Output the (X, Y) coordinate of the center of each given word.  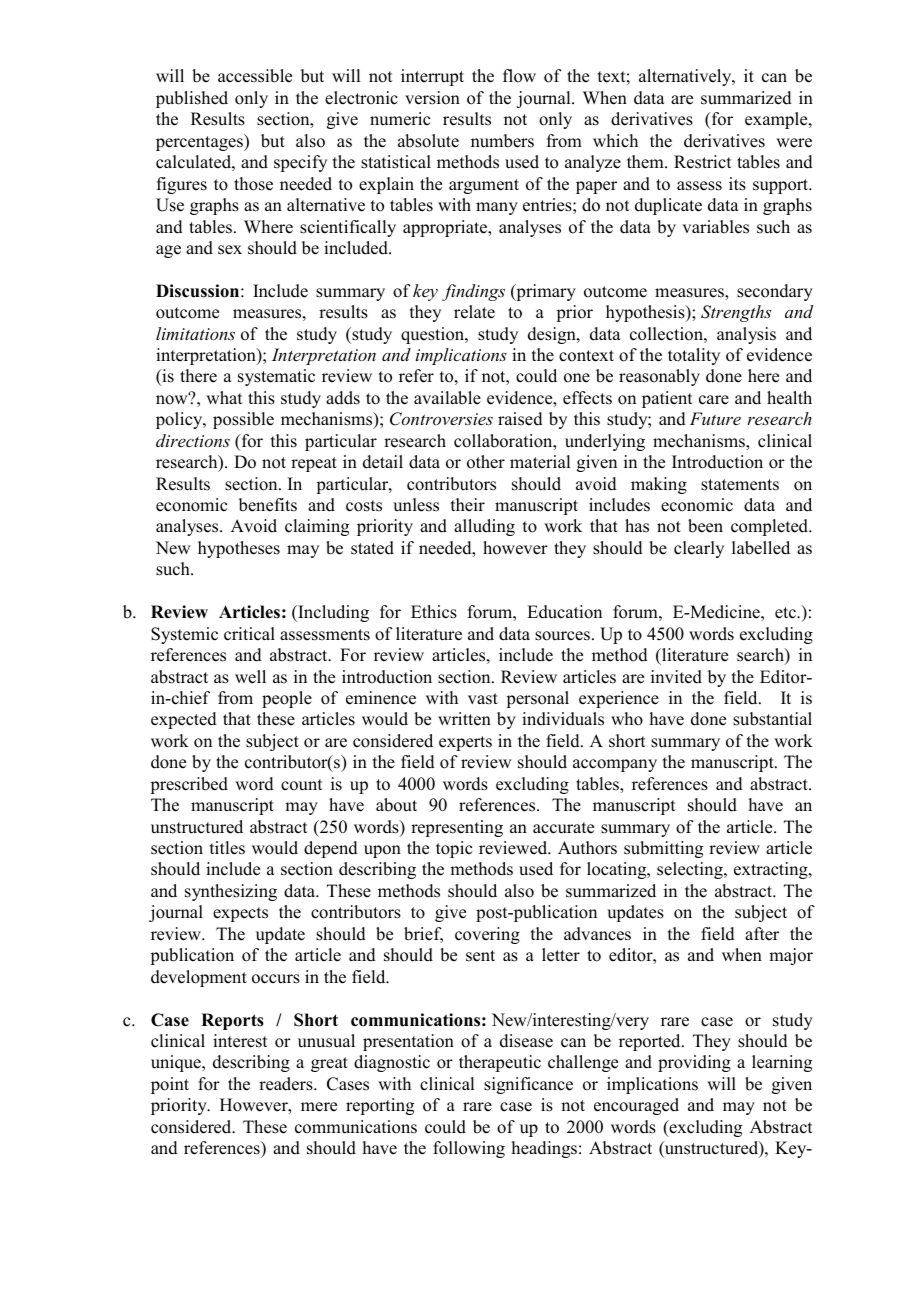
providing (694, 1063)
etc (786, 613)
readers (287, 1084)
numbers (502, 141)
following (469, 1149)
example (777, 120)
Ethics (434, 612)
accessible (255, 76)
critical (249, 634)
